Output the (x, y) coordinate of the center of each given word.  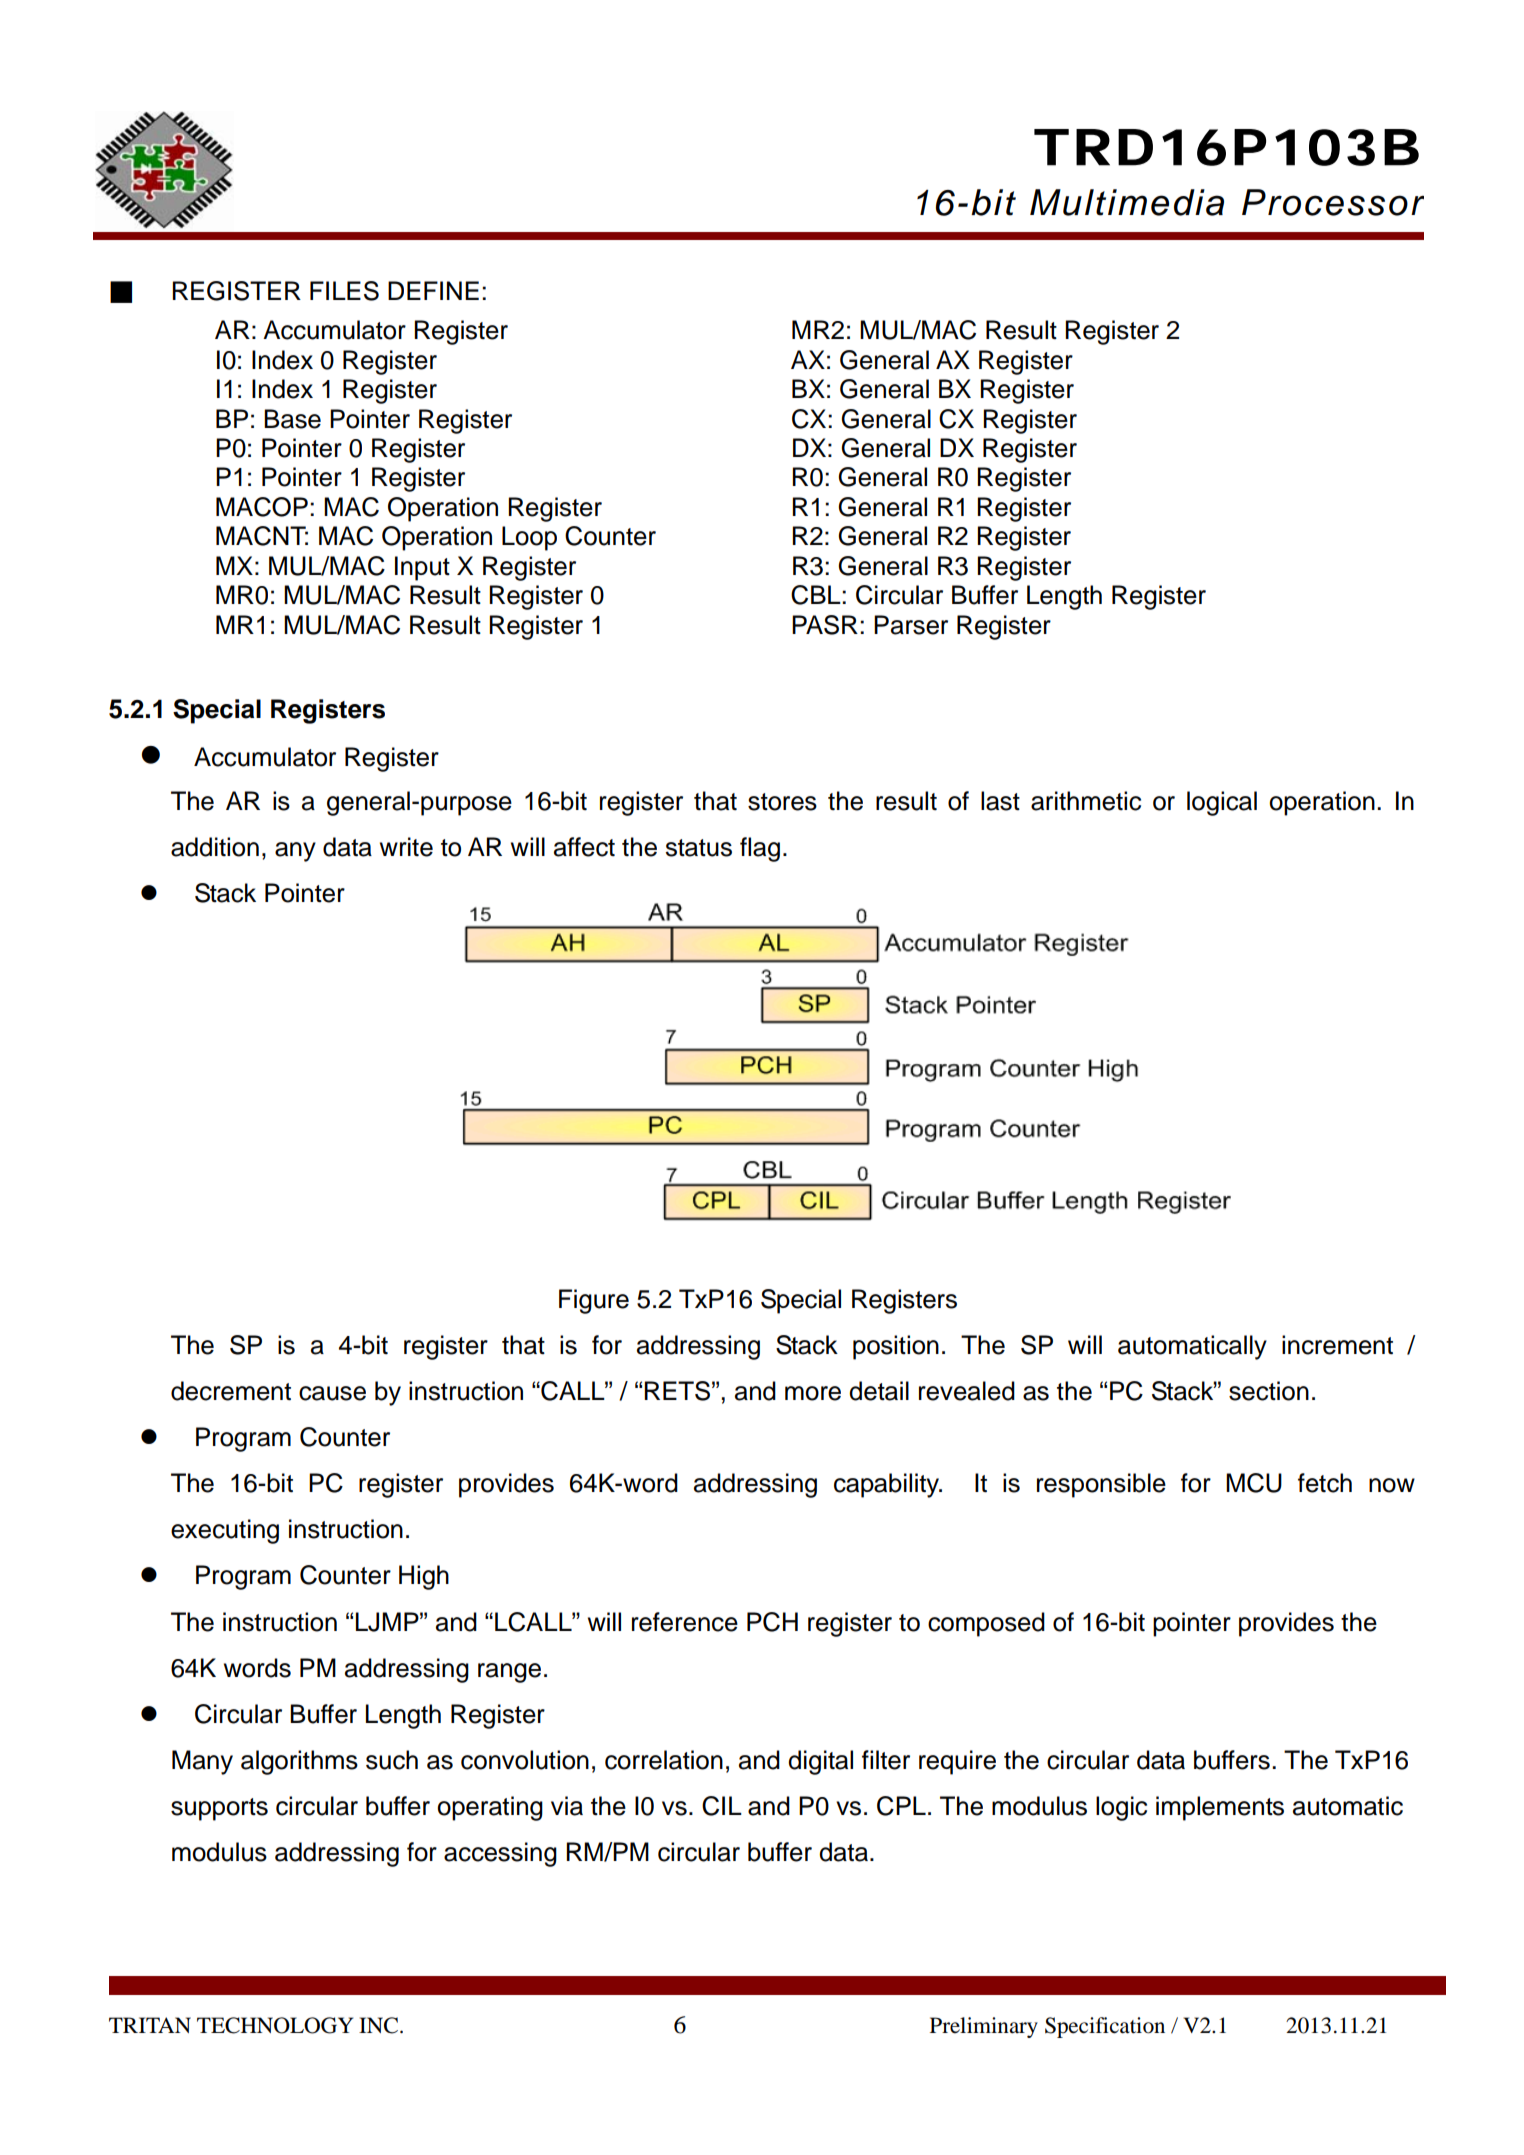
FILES (344, 291)
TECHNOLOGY (275, 2025)
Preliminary (984, 2027)
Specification (1105, 2027)
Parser (911, 625)
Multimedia (1127, 202)
